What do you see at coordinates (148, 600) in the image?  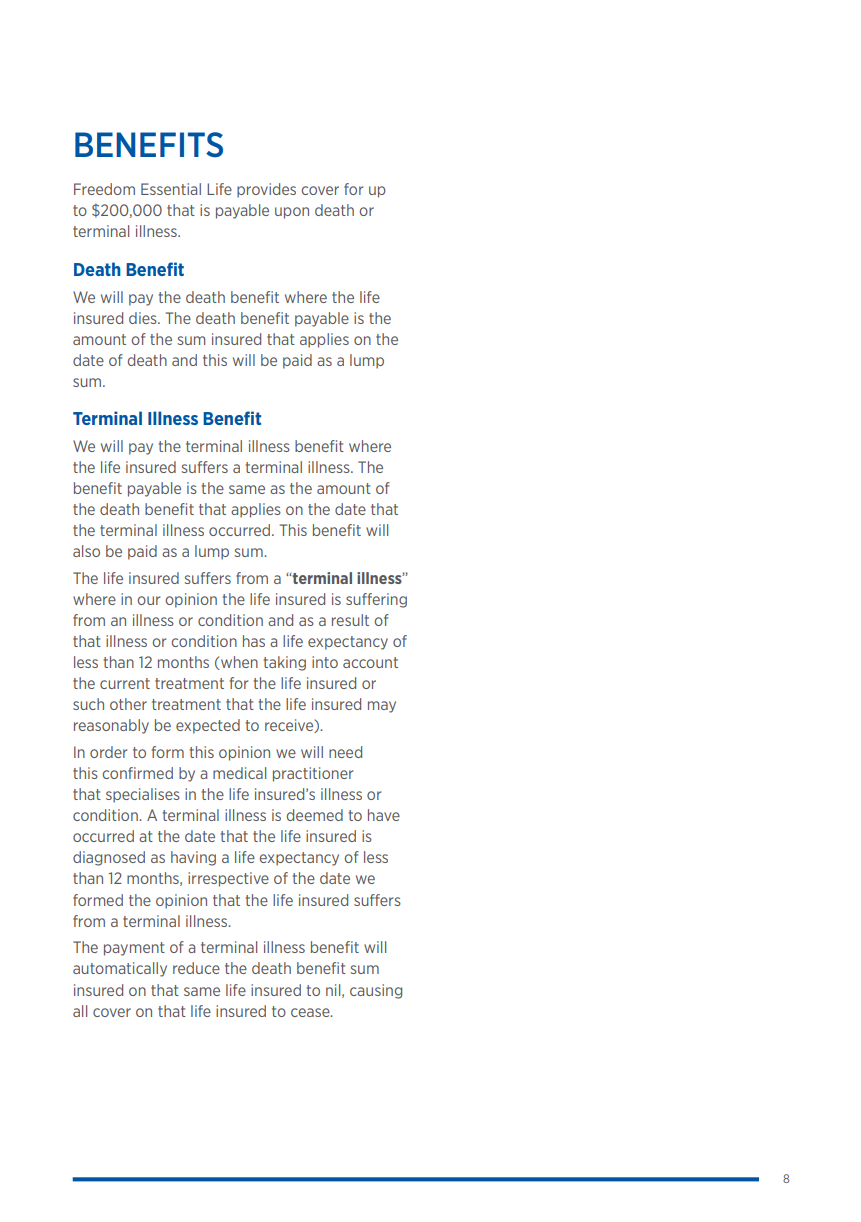 I see `our` at bounding box center [148, 600].
